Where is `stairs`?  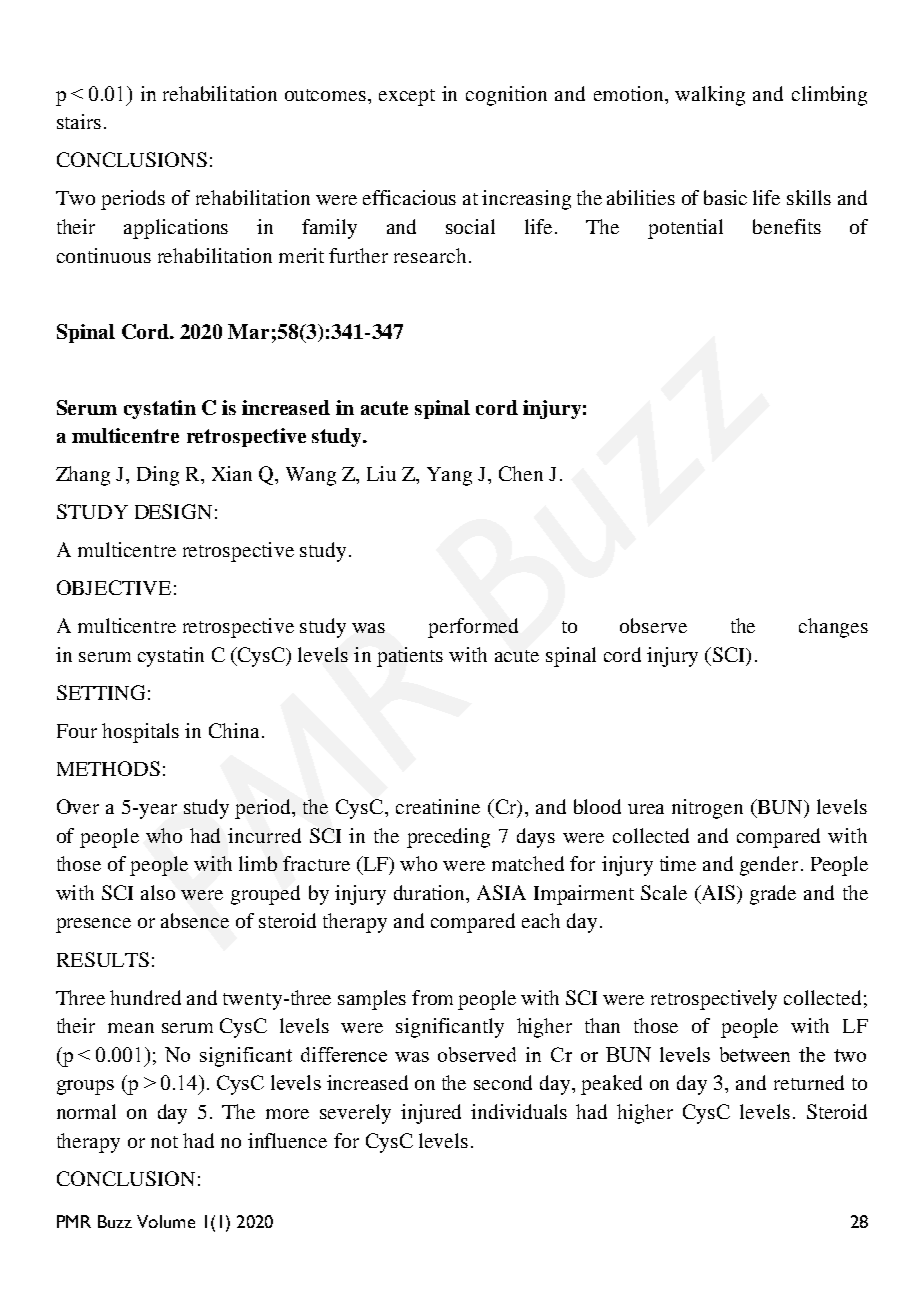
stairs is located at coordinates (79, 121).
